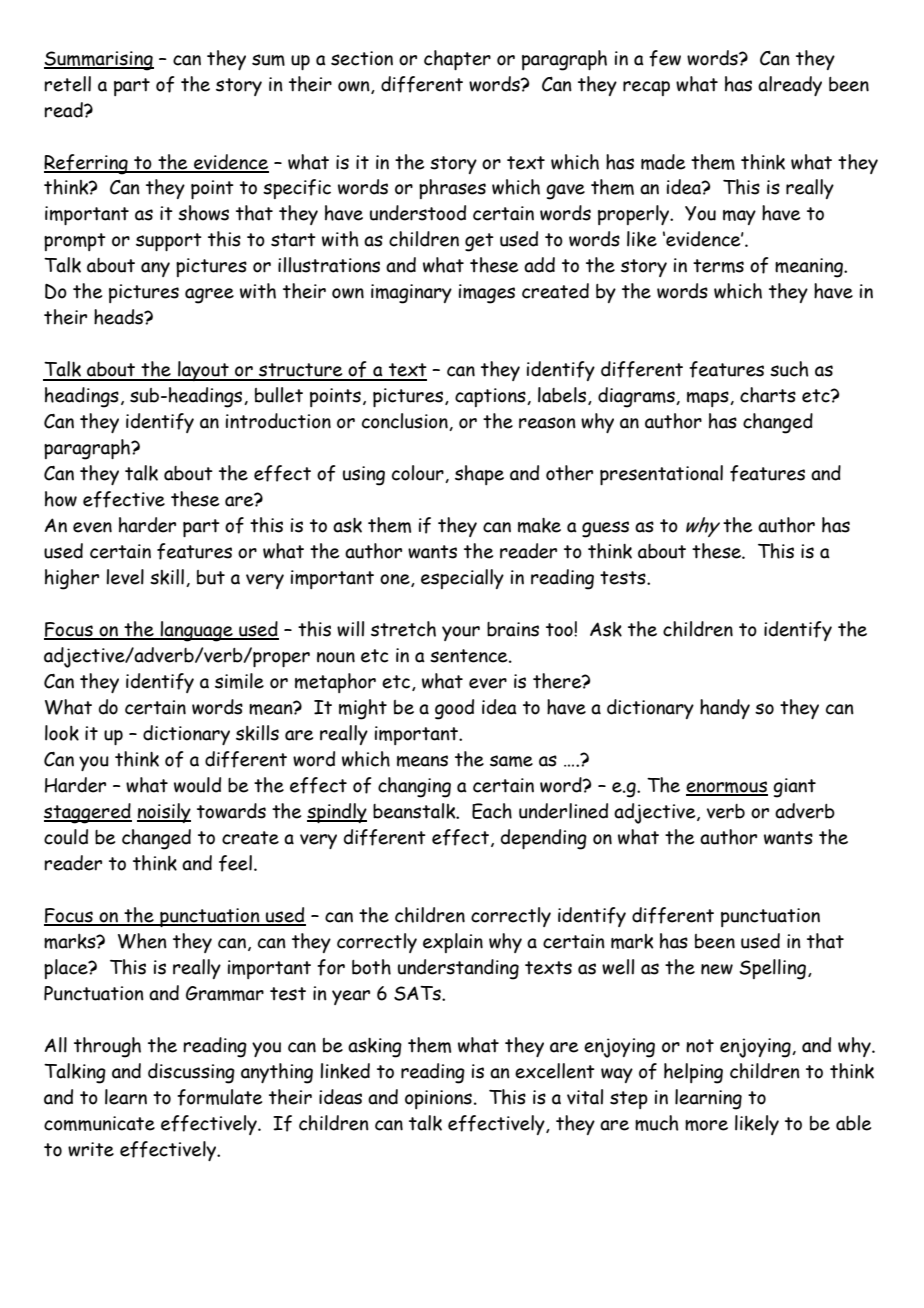 The width and height of the screenshot is (924, 1308). I want to click on especially, so click(462, 579).
